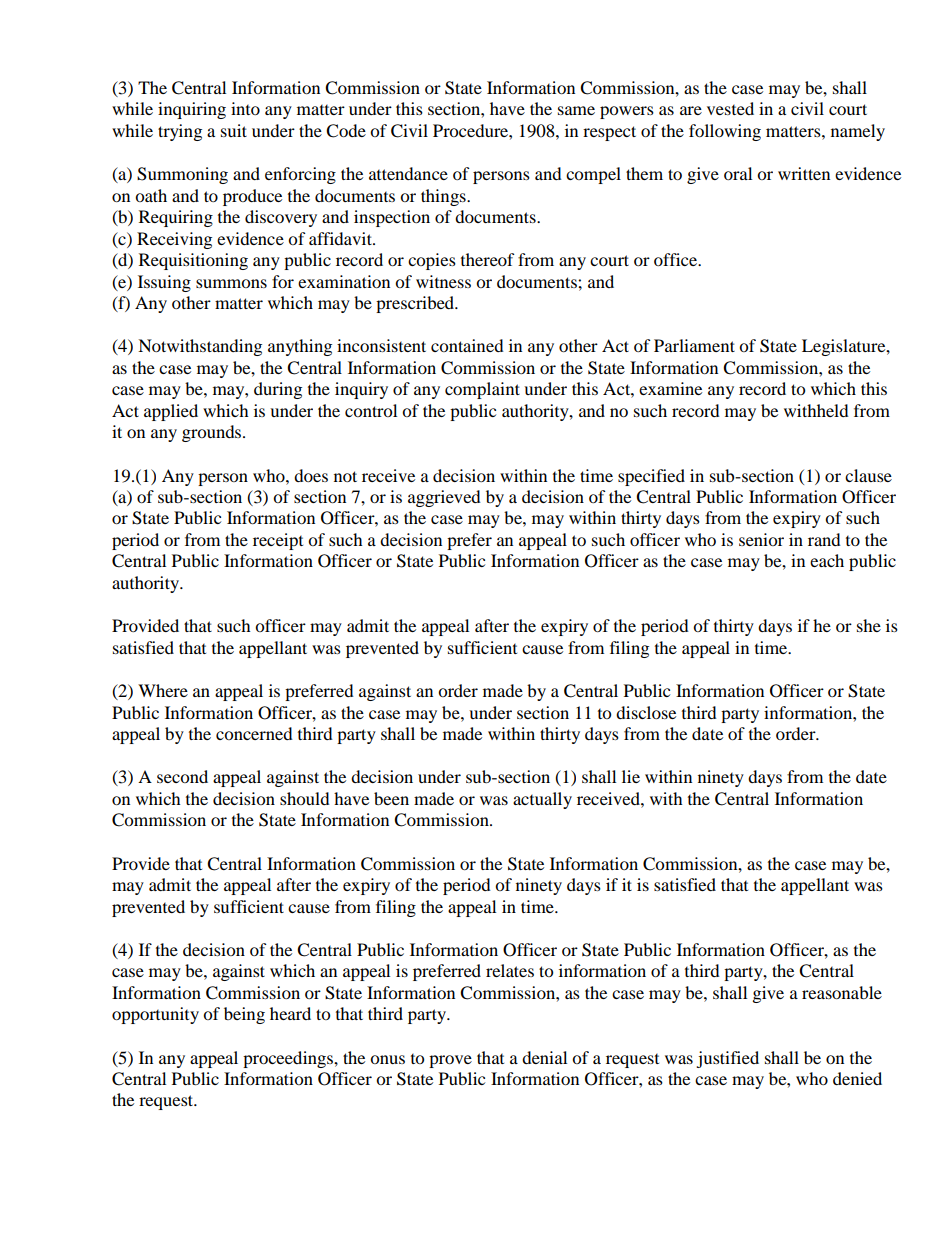 The width and height of the page is (952, 1233). I want to click on grounds, so click(213, 433).
